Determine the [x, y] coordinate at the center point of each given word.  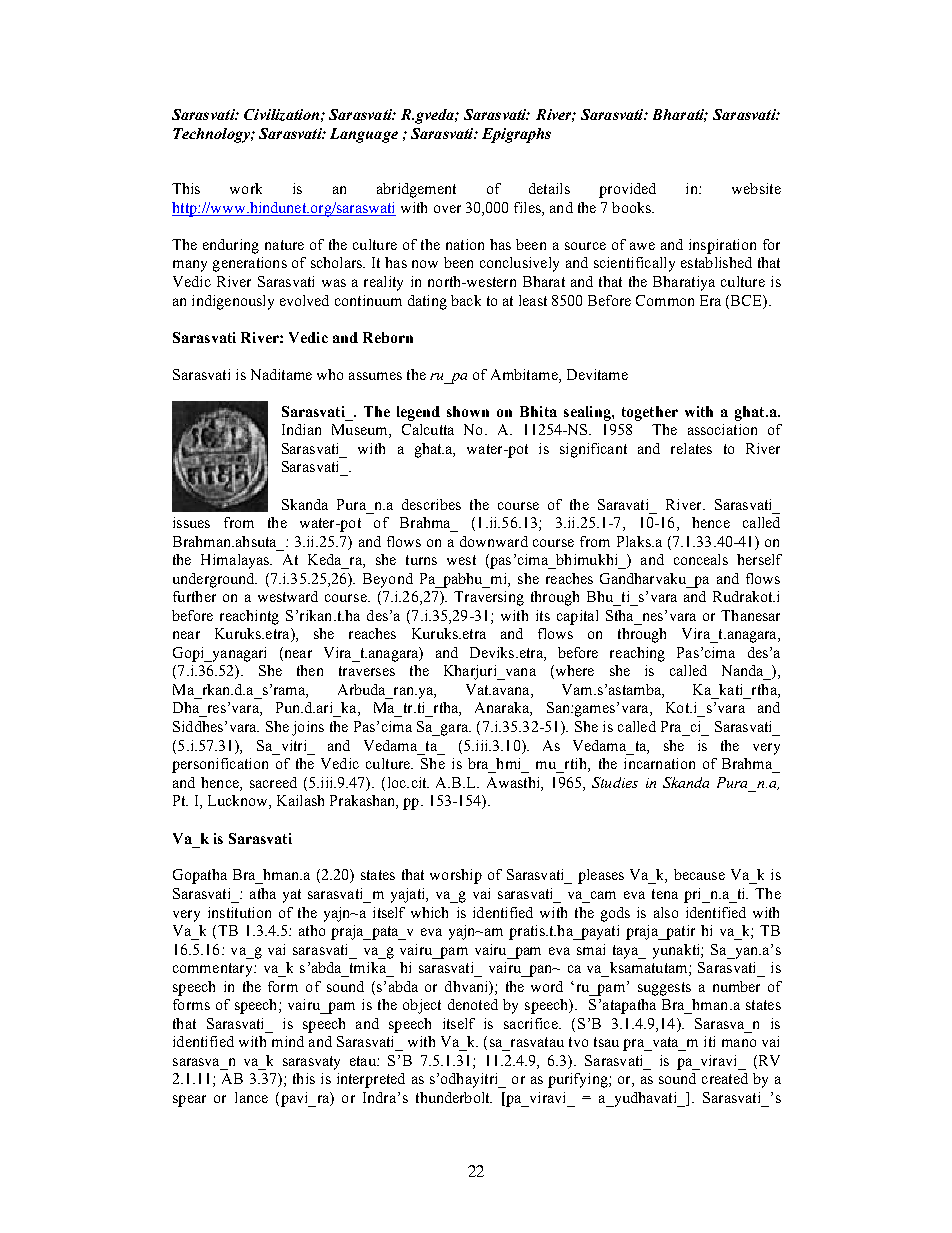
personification [220, 765]
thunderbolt [454, 1097]
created [725, 1078]
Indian [301, 429]
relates [691, 448]
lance [251, 1097]
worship [456, 876]
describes [431, 504]
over [447, 209]
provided [627, 190]
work [246, 188]
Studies [615, 782]
